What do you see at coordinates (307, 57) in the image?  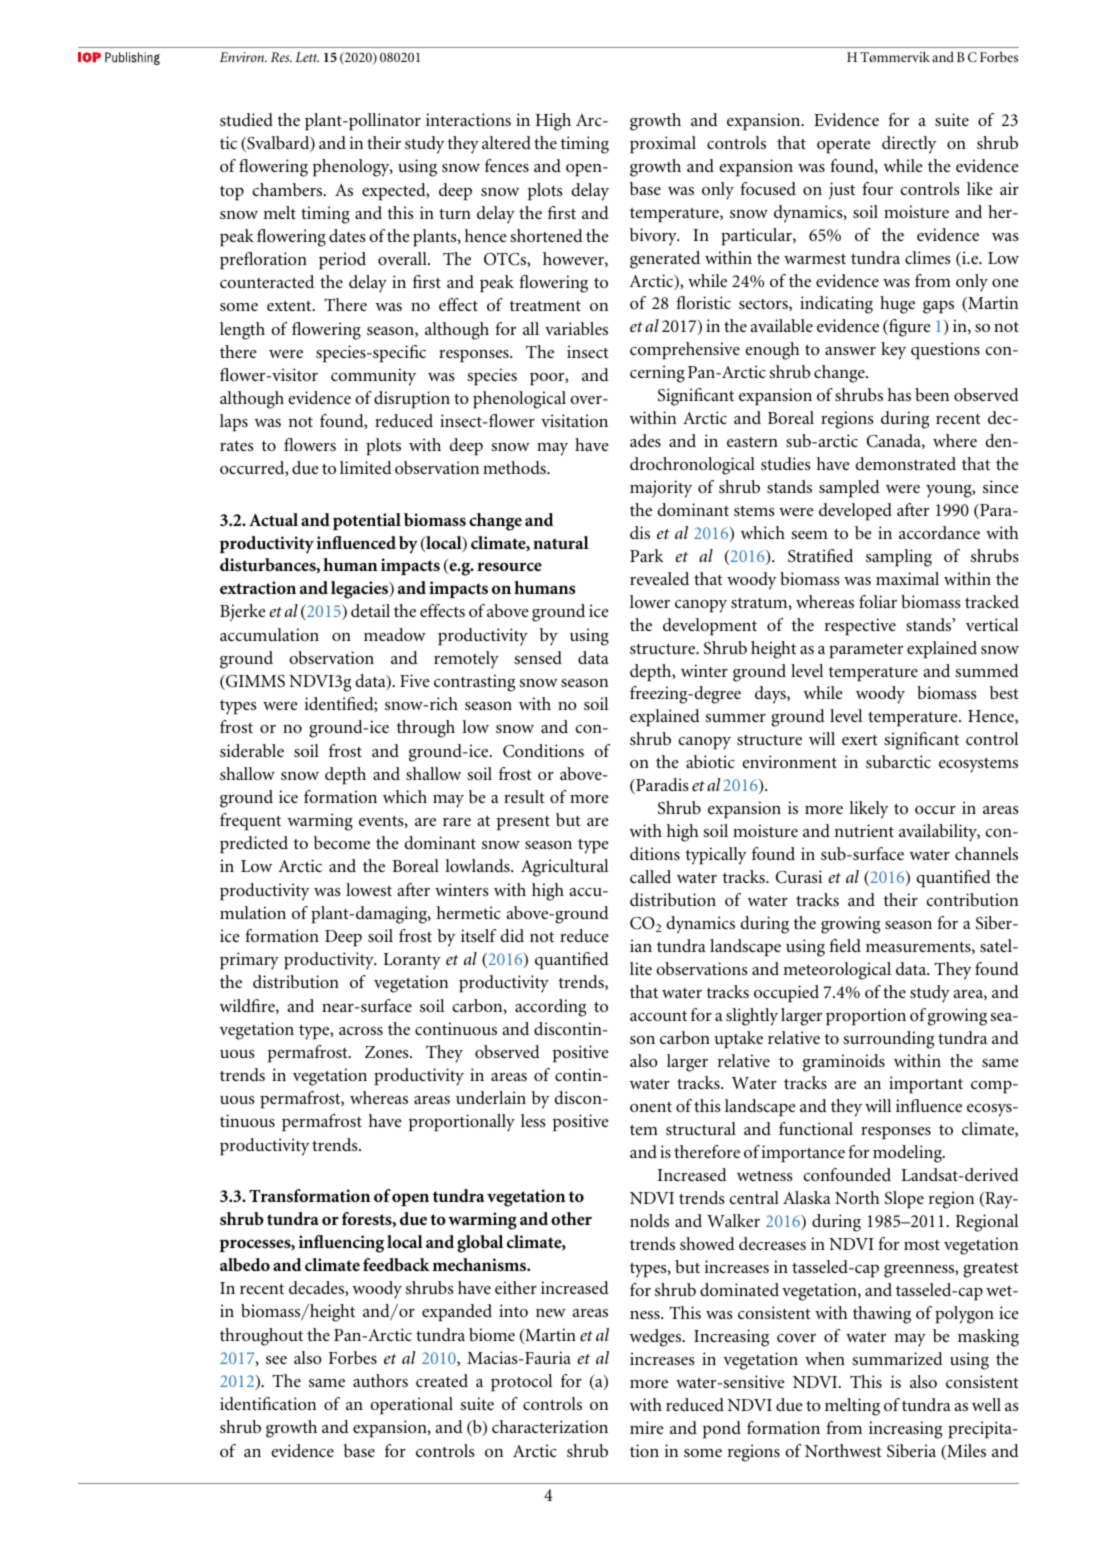 I see `Lett` at bounding box center [307, 57].
